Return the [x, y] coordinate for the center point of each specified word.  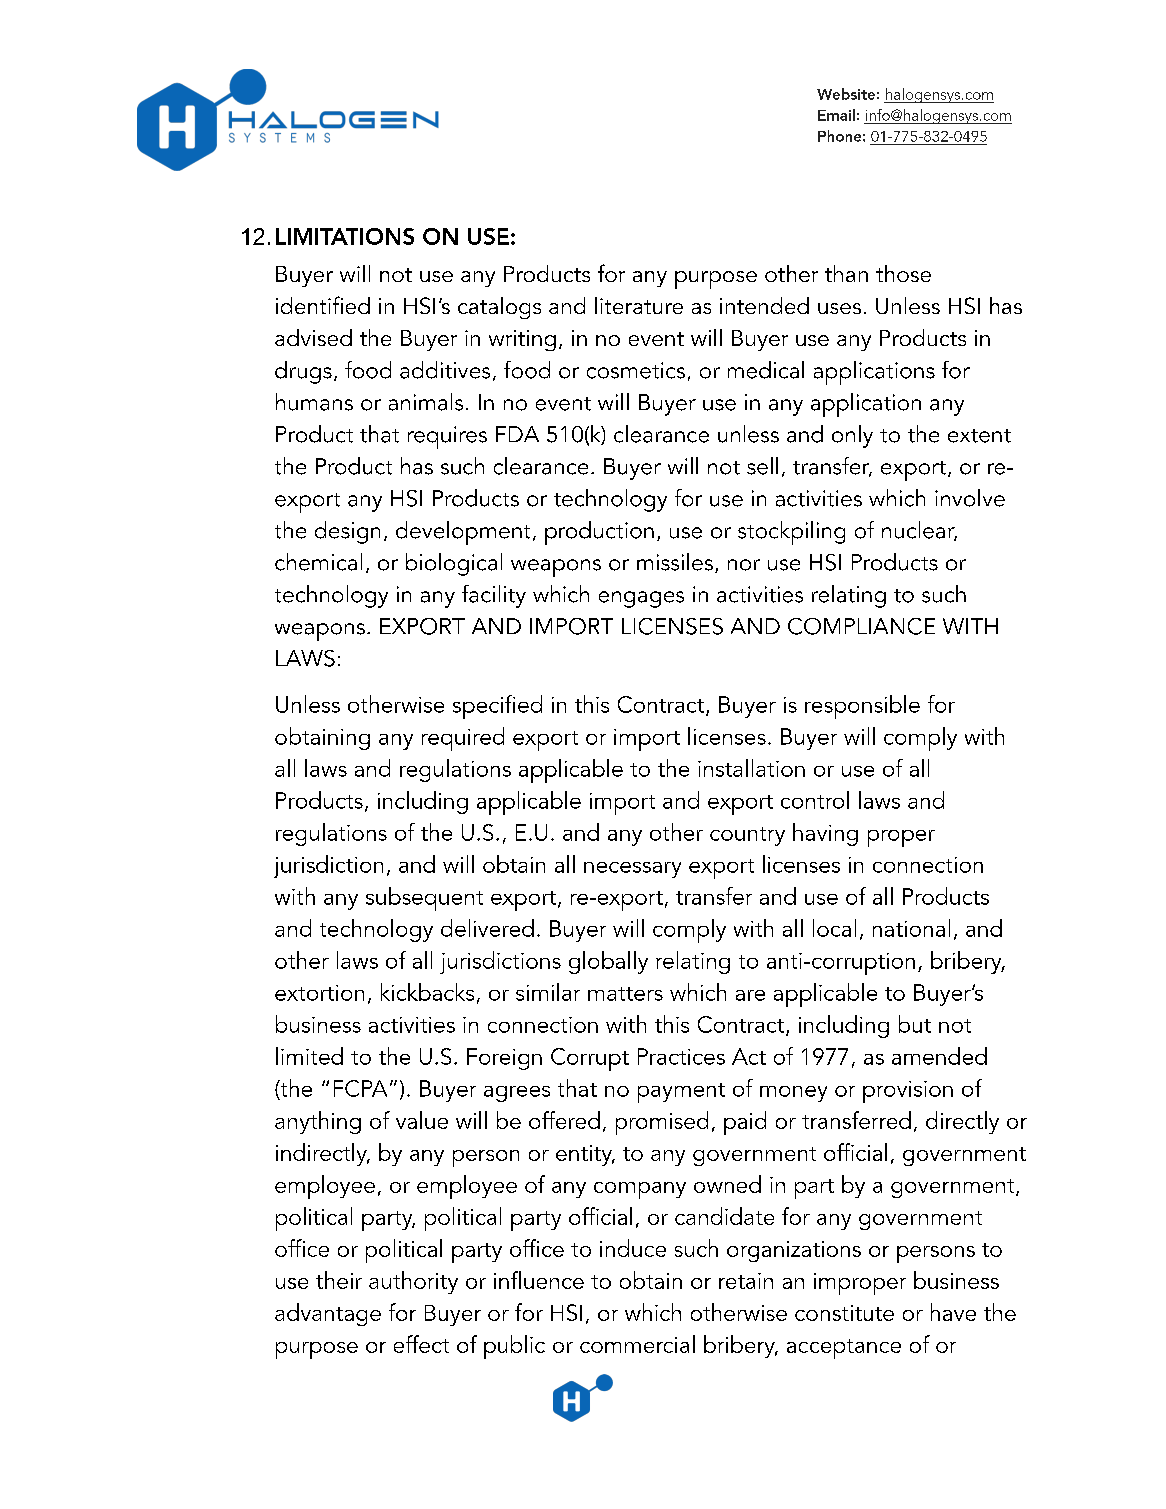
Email [836, 115]
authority [413, 1282]
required [463, 739]
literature [639, 305]
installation [751, 768]
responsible [862, 707]
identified [323, 305]
